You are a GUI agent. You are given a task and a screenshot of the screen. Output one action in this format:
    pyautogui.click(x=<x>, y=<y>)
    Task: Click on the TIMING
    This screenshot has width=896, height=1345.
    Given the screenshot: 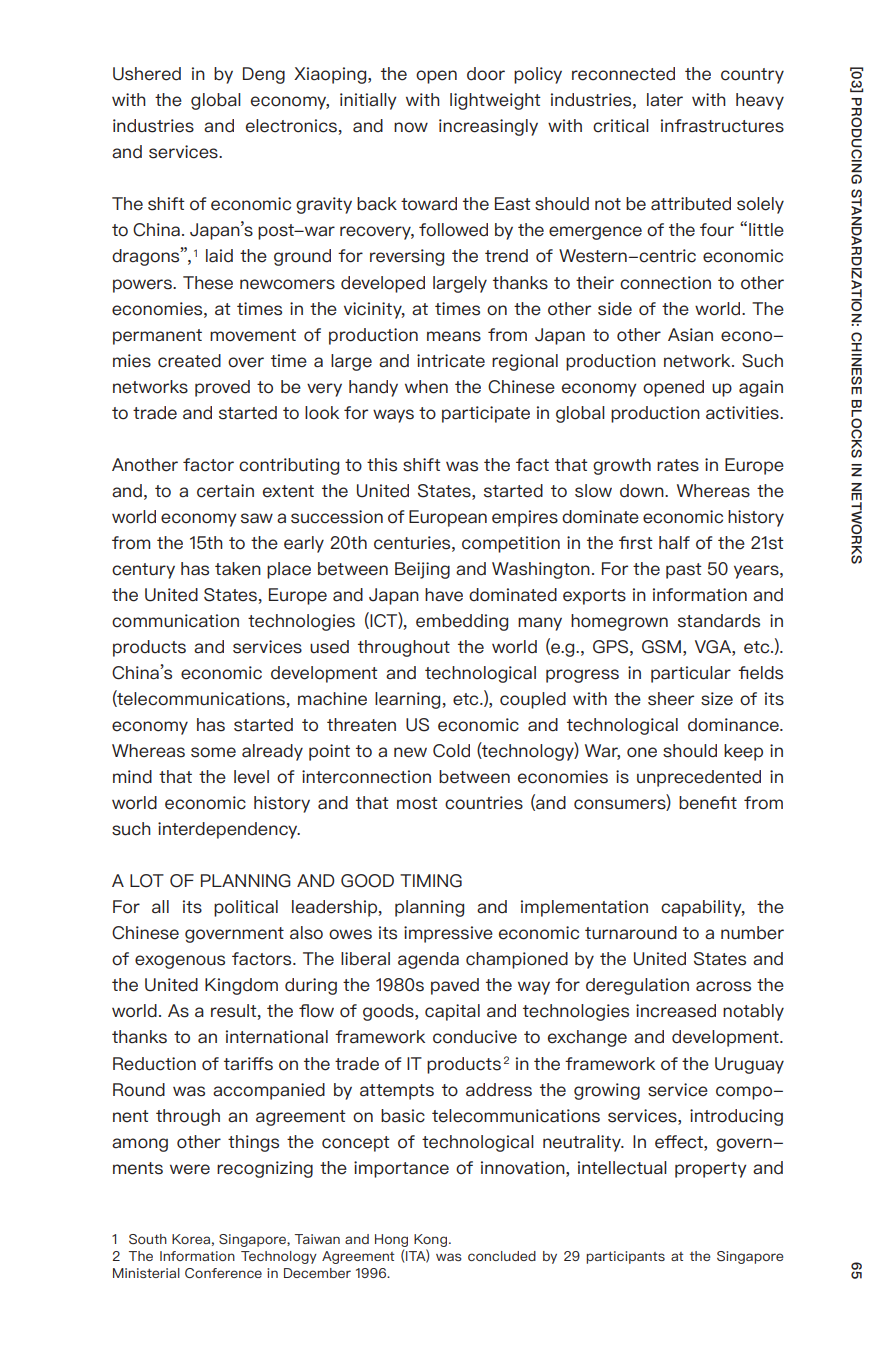 What is the action you would take?
    pyautogui.click(x=431, y=881)
